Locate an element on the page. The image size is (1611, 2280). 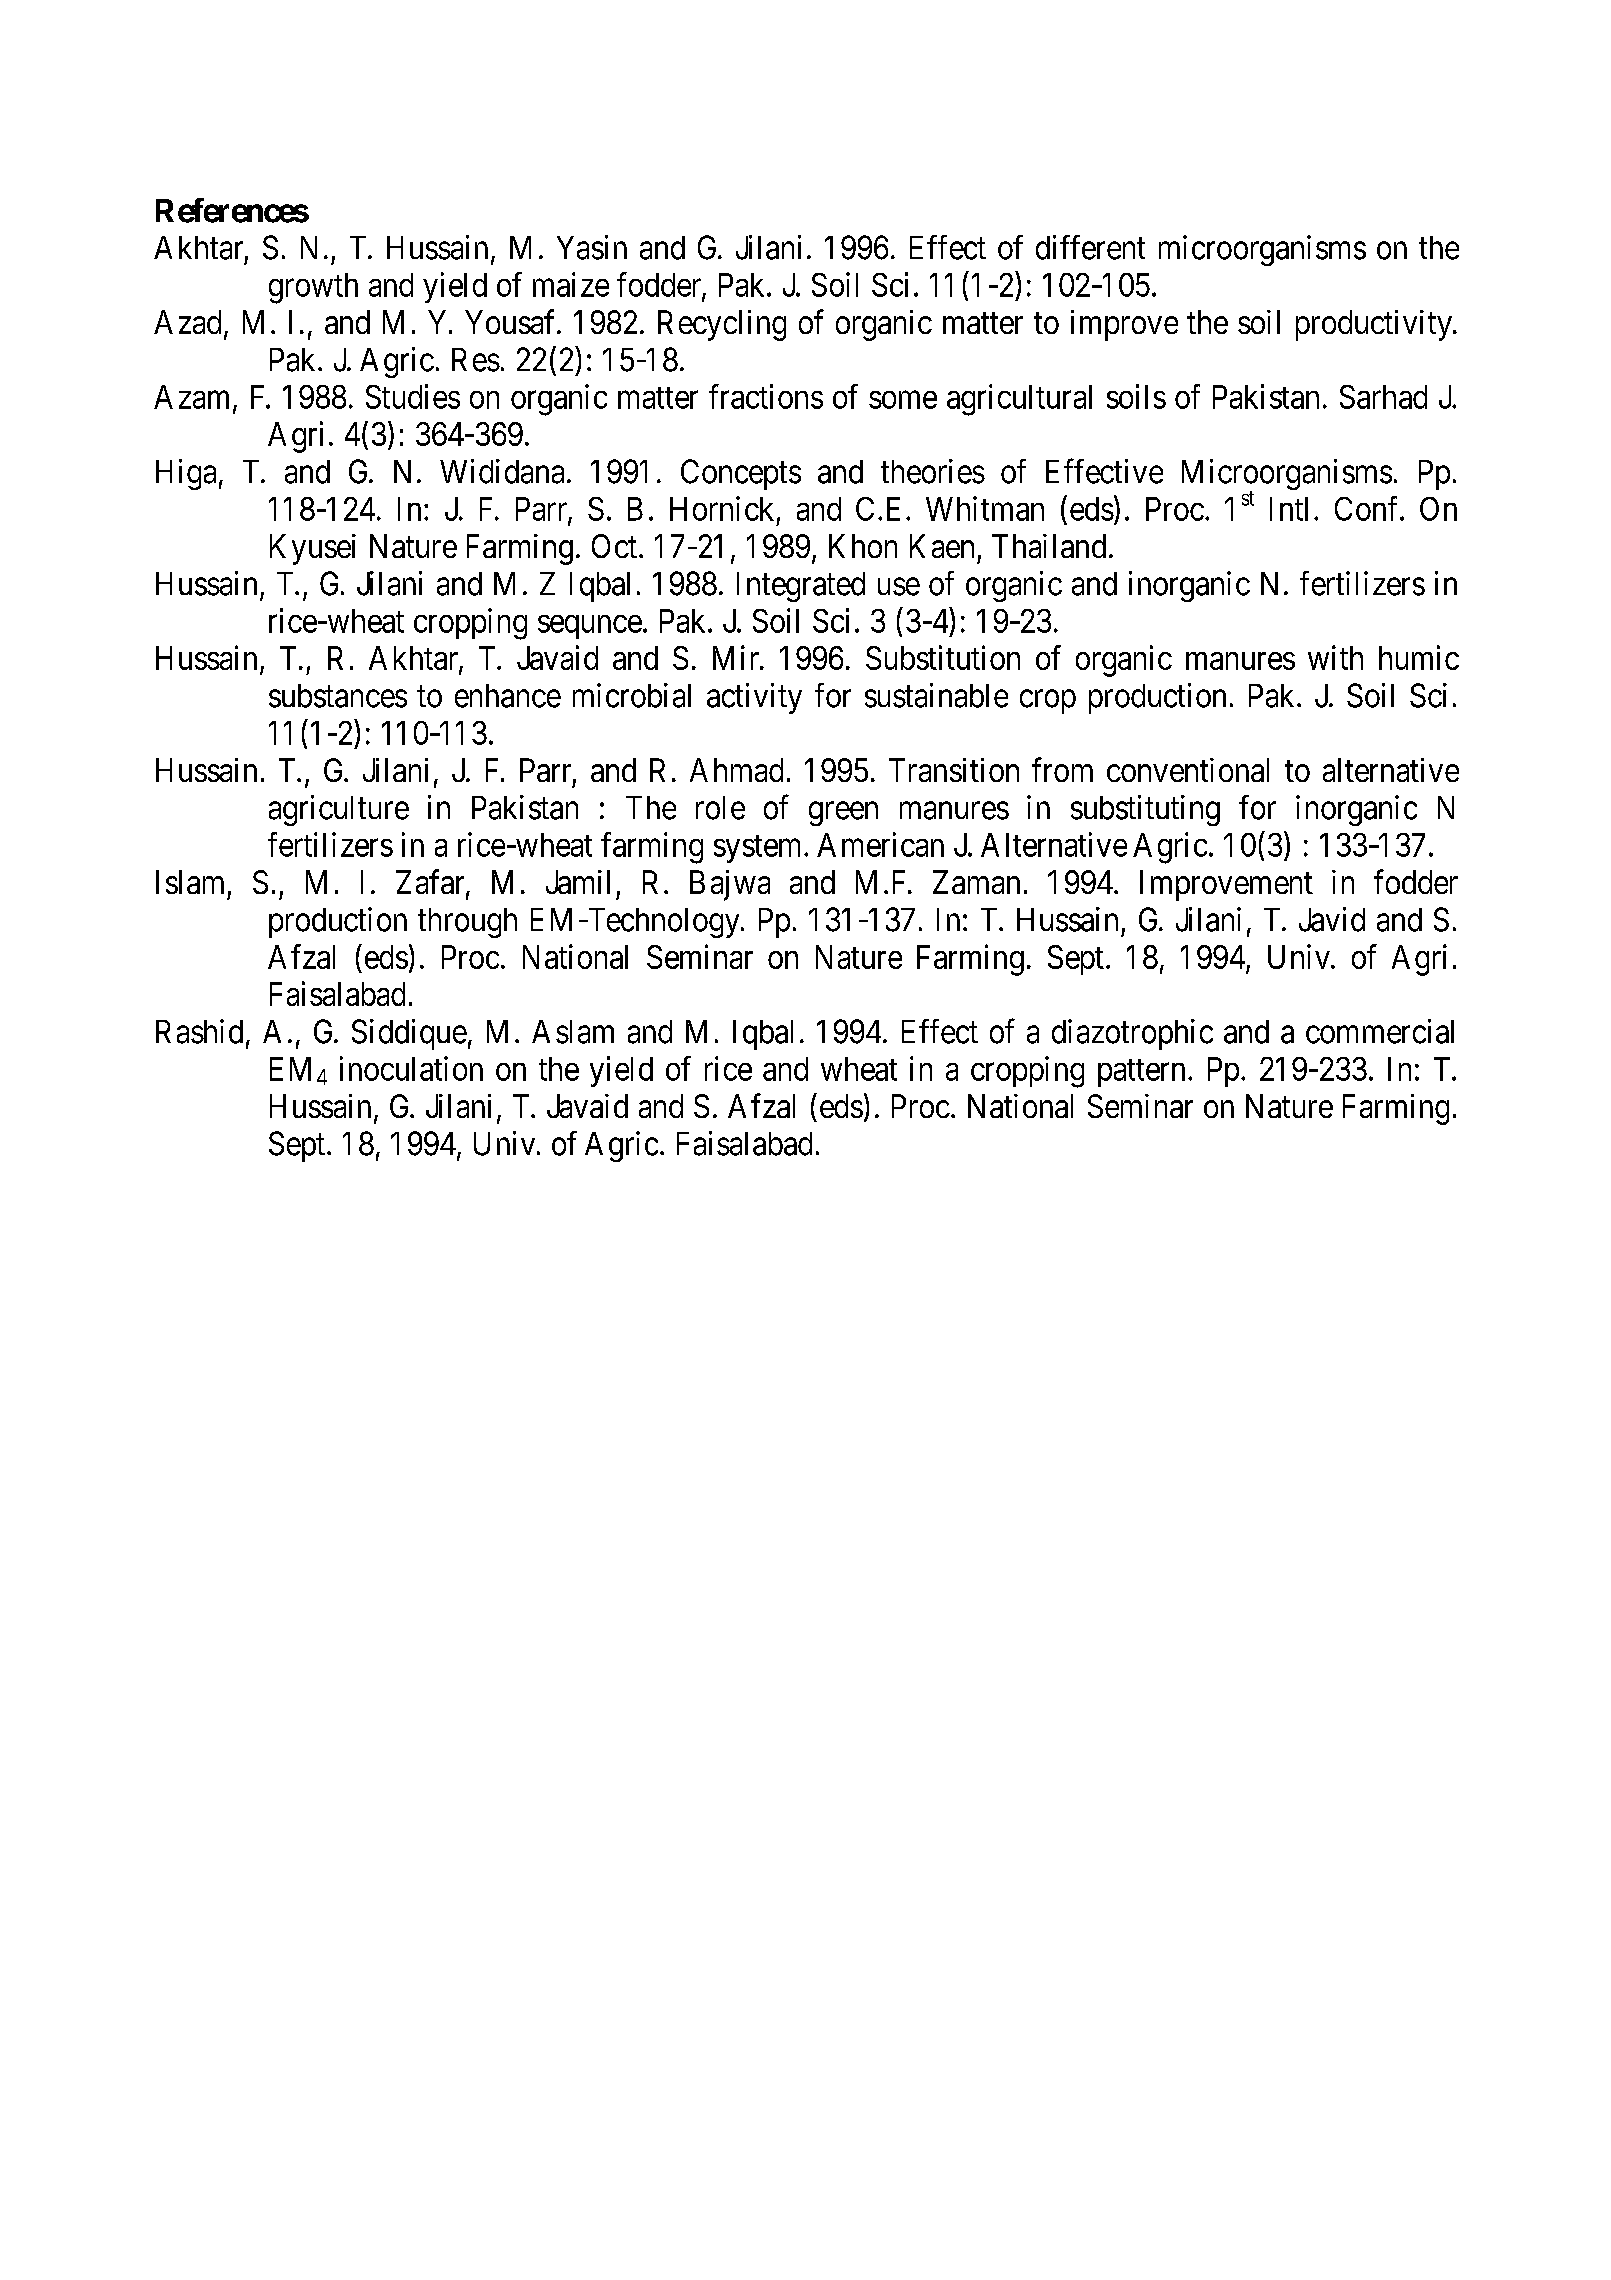
productivity is located at coordinates (1375, 325).
